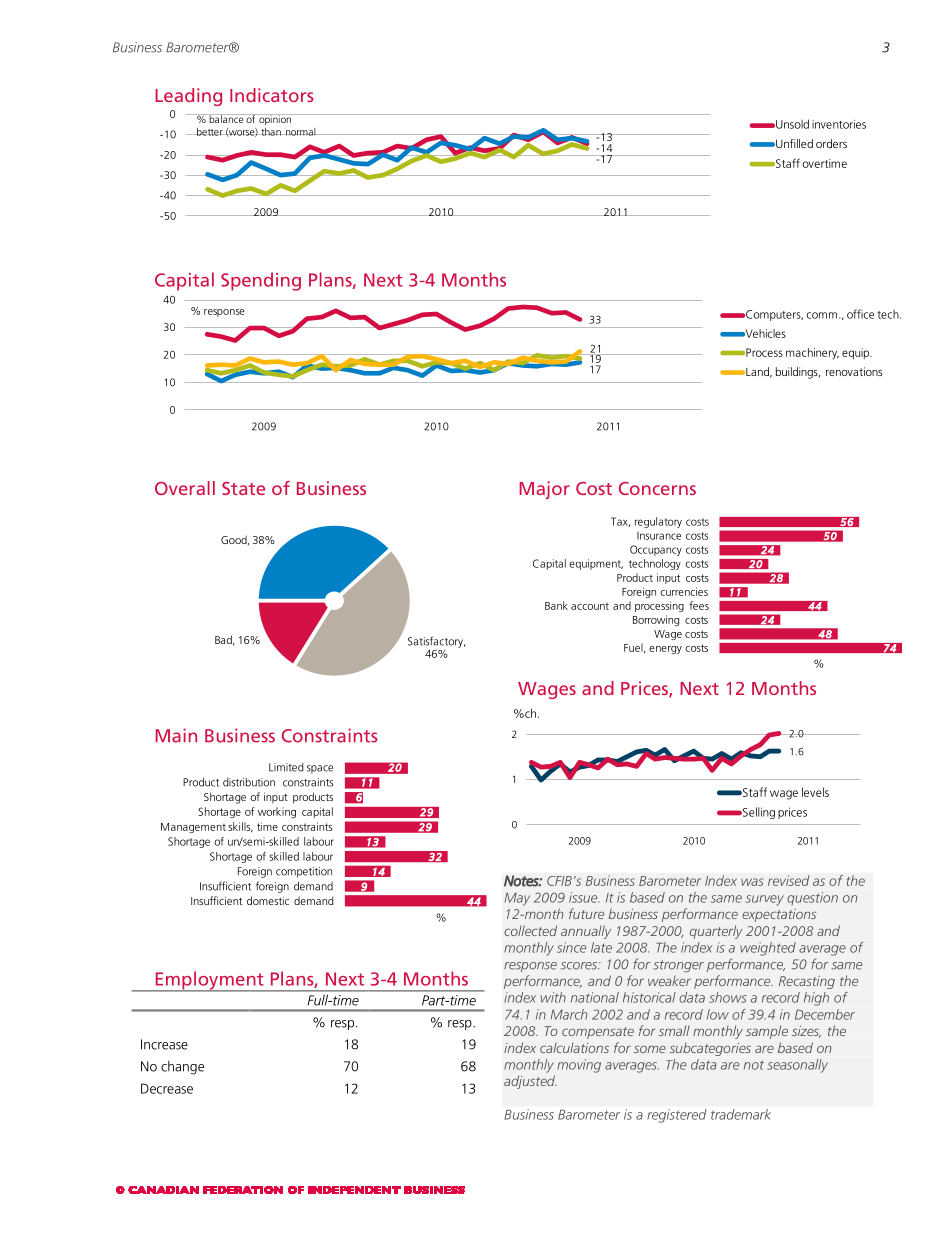 The image size is (952, 1233). Describe the element at coordinates (300, 132) in the screenshot. I see `normal` at that location.
